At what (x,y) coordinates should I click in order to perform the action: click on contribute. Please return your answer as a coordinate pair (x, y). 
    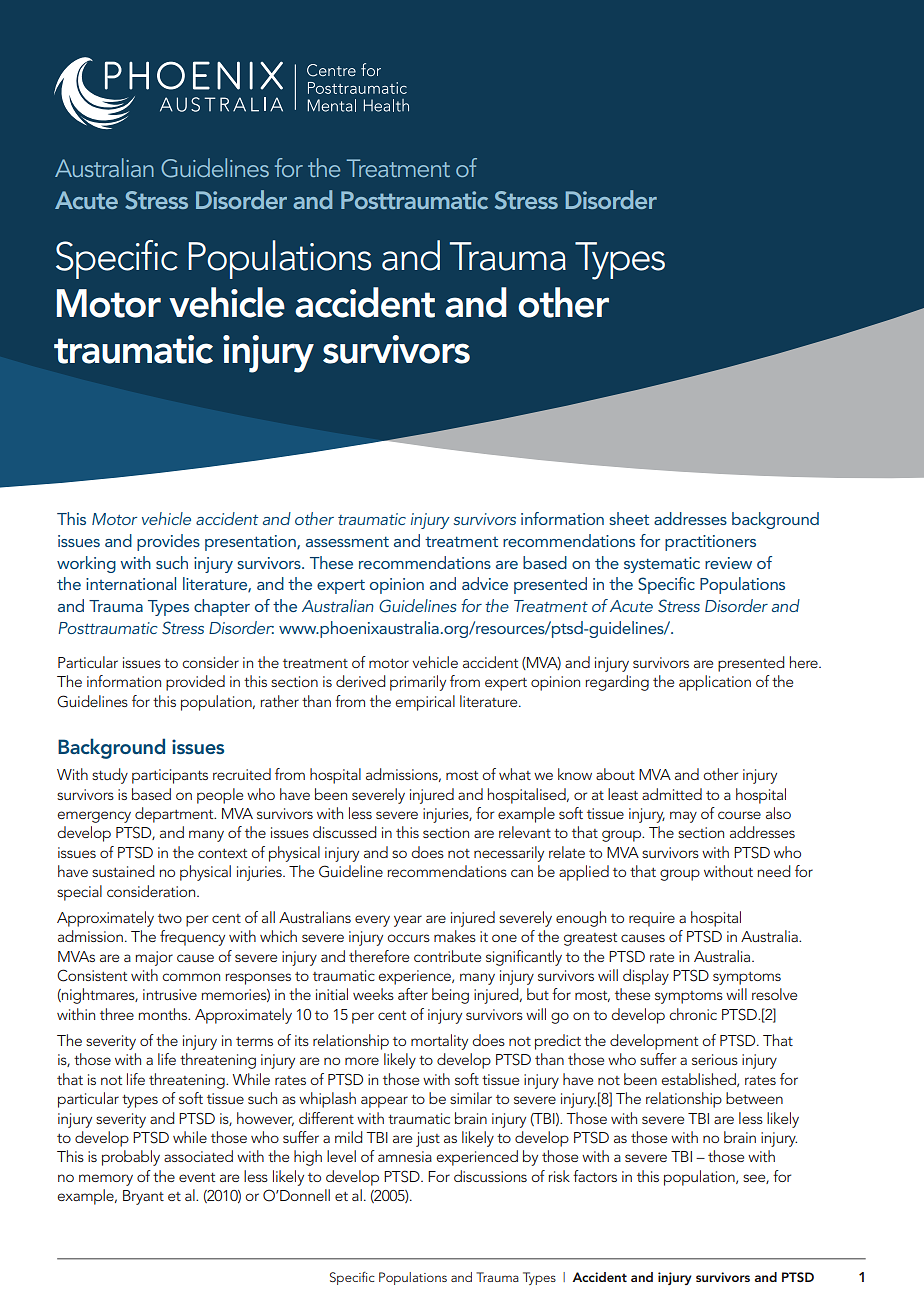
    Looking at the image, I should click on (447, 956).
